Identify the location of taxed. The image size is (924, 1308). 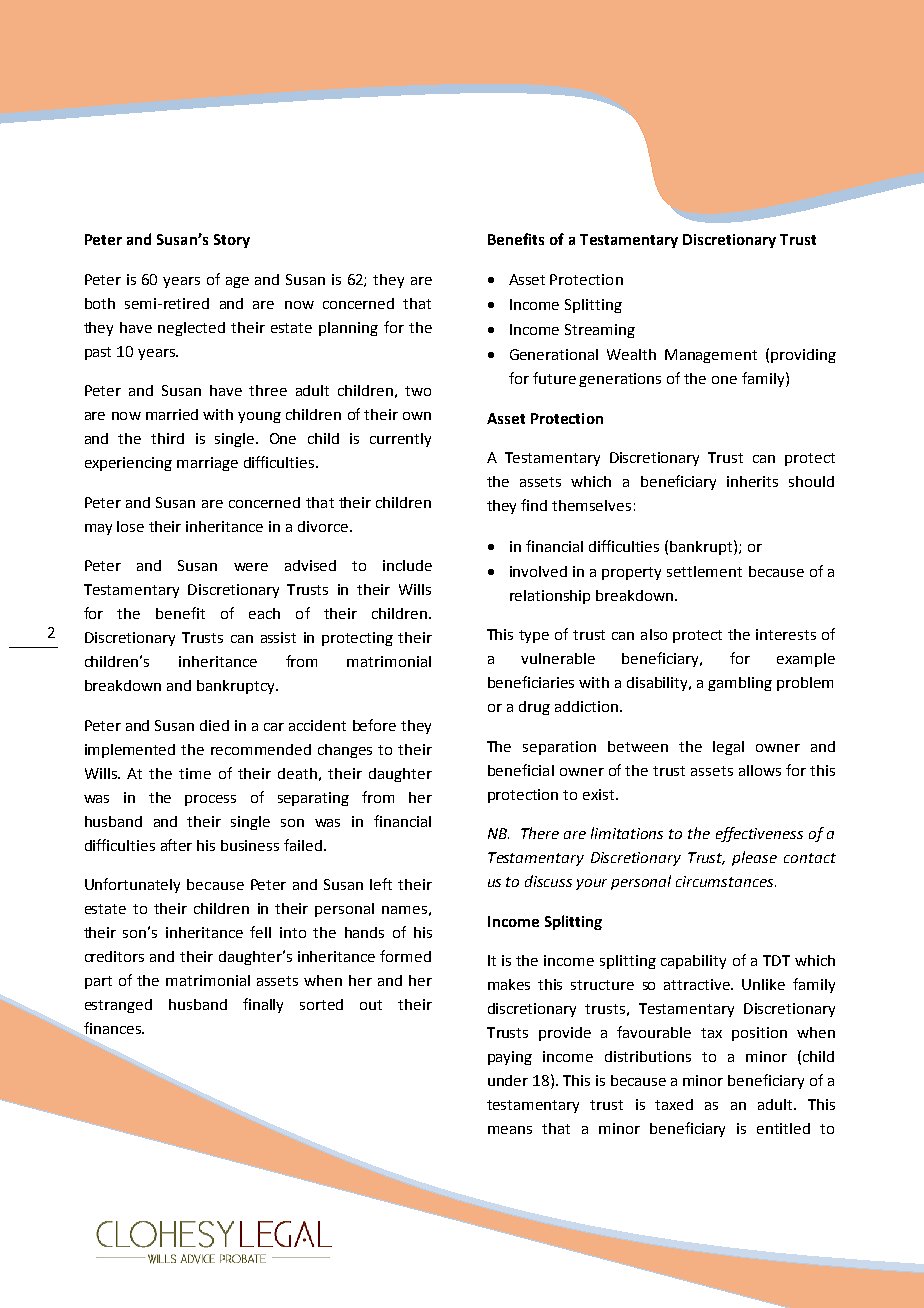
(674, 1104).
